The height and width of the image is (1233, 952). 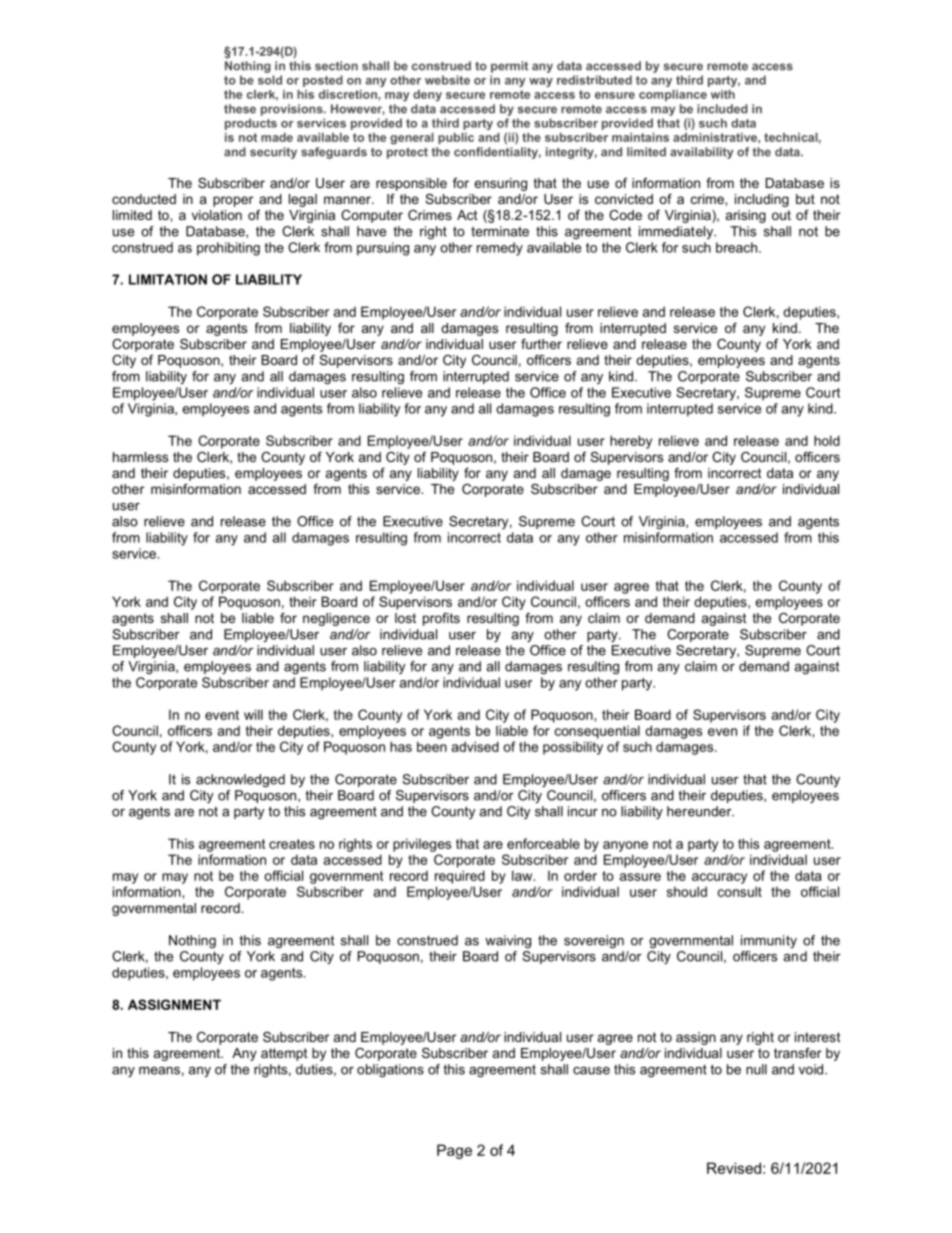 I want to click on with, so click(x=723, y=94).
